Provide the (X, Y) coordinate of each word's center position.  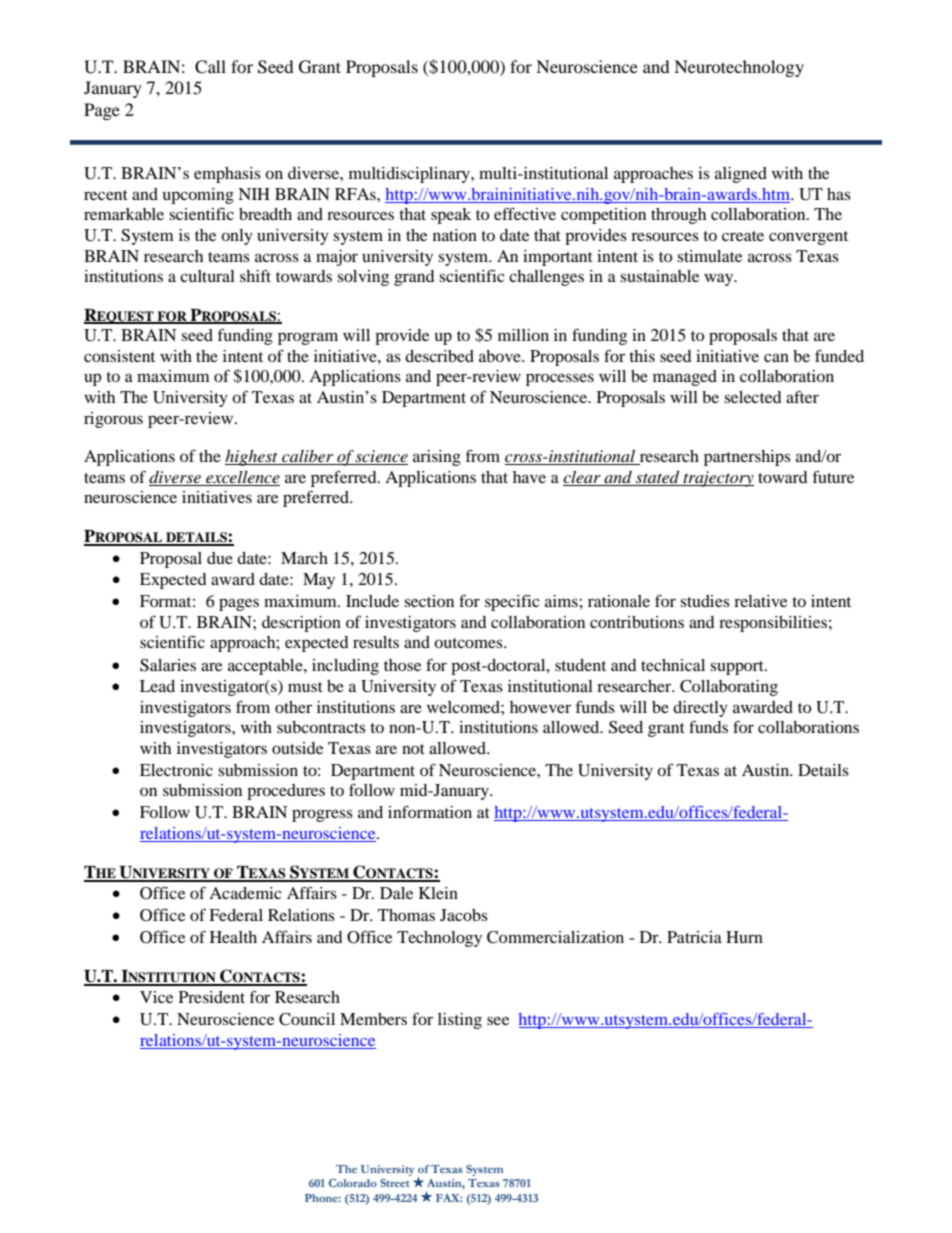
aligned (741, 175)
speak (451, 216)
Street (394, 1183)
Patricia (694, 937)
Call (210, 67)
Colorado (353, 1183)
